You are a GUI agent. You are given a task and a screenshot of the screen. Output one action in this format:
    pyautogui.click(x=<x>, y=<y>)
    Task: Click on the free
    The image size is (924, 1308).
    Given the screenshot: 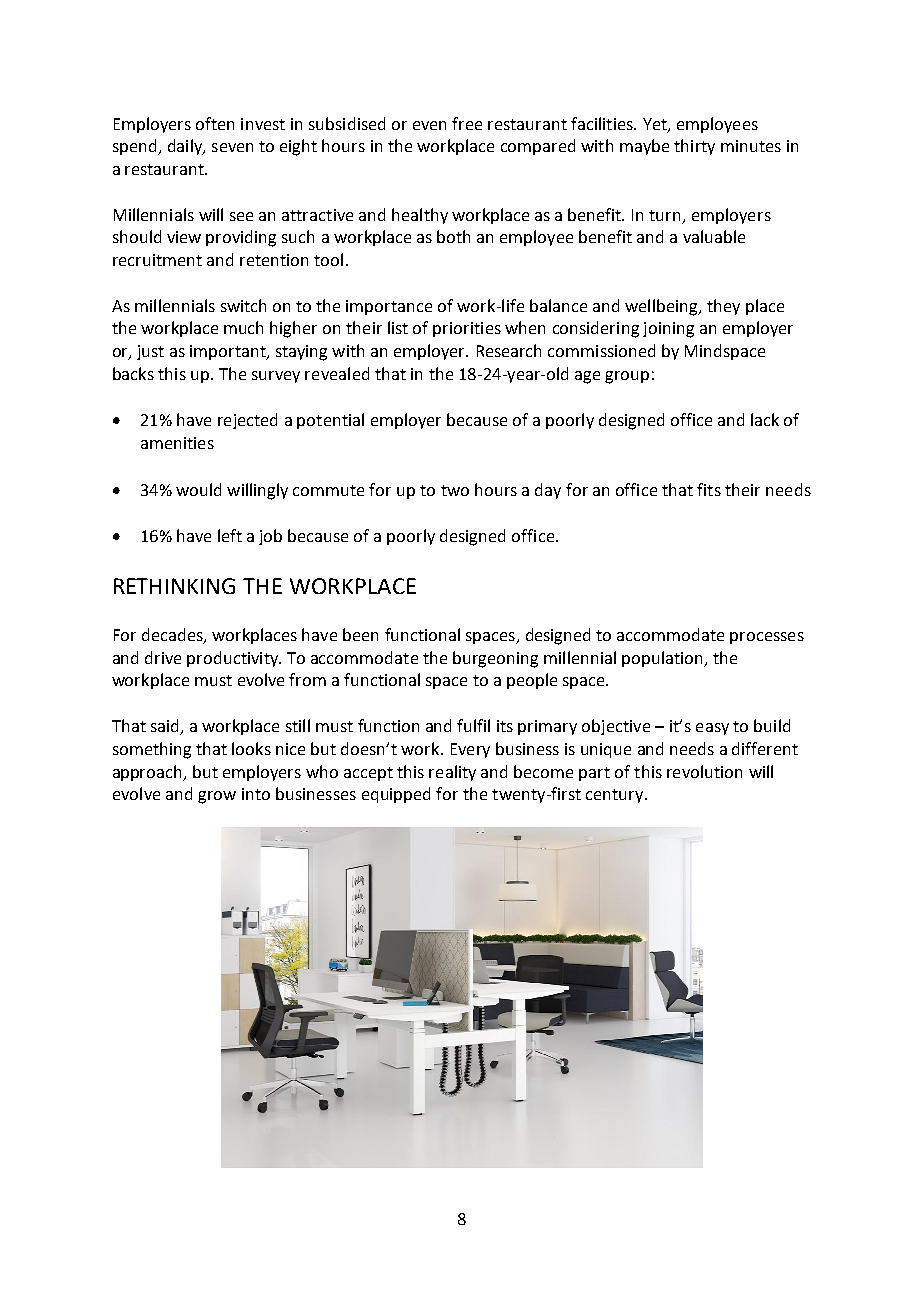 What is the action you would take?
    pyautogui.click(x=467, y=123)
